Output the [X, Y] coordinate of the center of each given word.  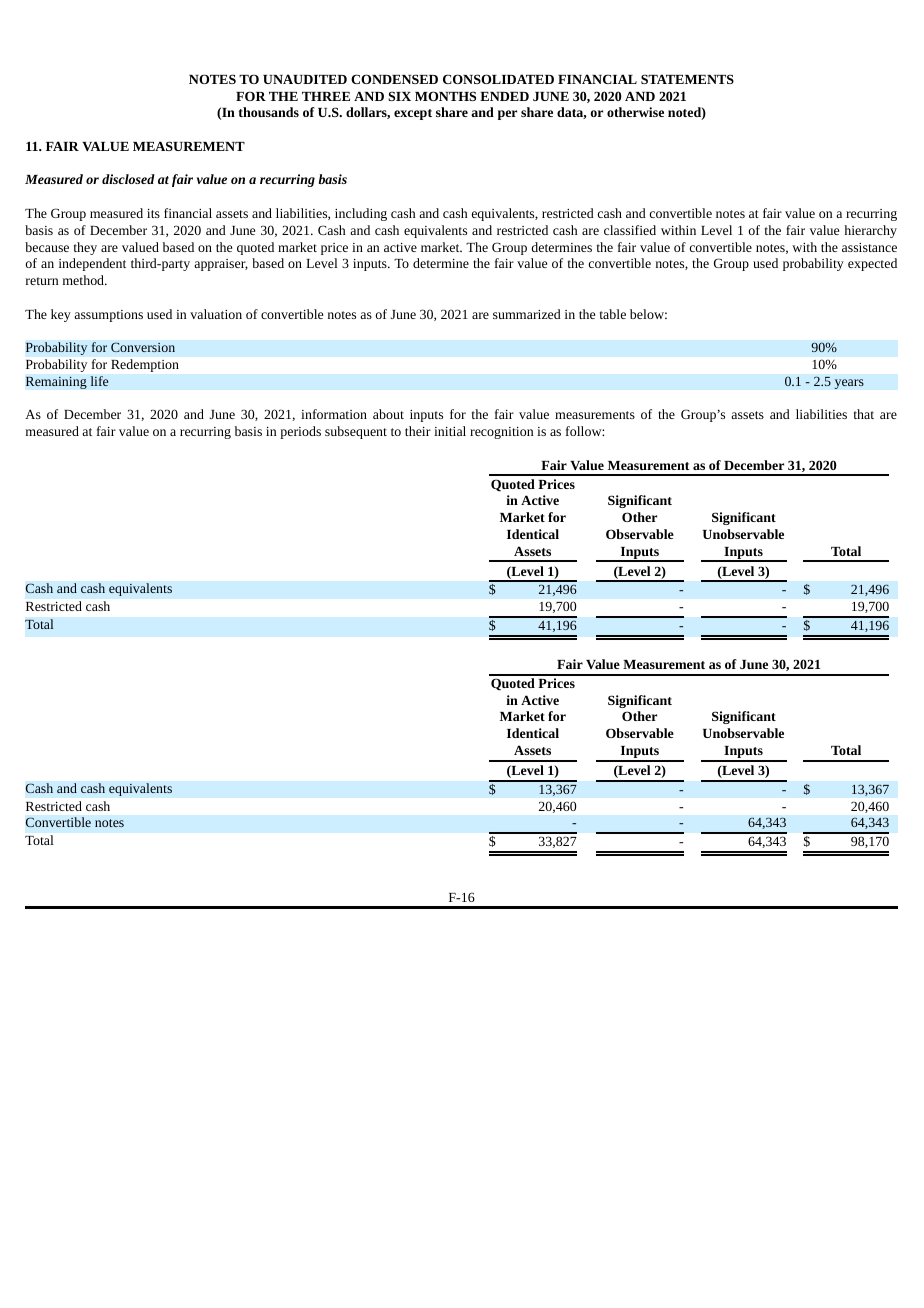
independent [92, 264]
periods [300, 432]
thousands [269, 112]
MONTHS [445, 96]
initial [450, 431]
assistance [869, 247]
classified [630, 230]
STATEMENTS [687, 79]
